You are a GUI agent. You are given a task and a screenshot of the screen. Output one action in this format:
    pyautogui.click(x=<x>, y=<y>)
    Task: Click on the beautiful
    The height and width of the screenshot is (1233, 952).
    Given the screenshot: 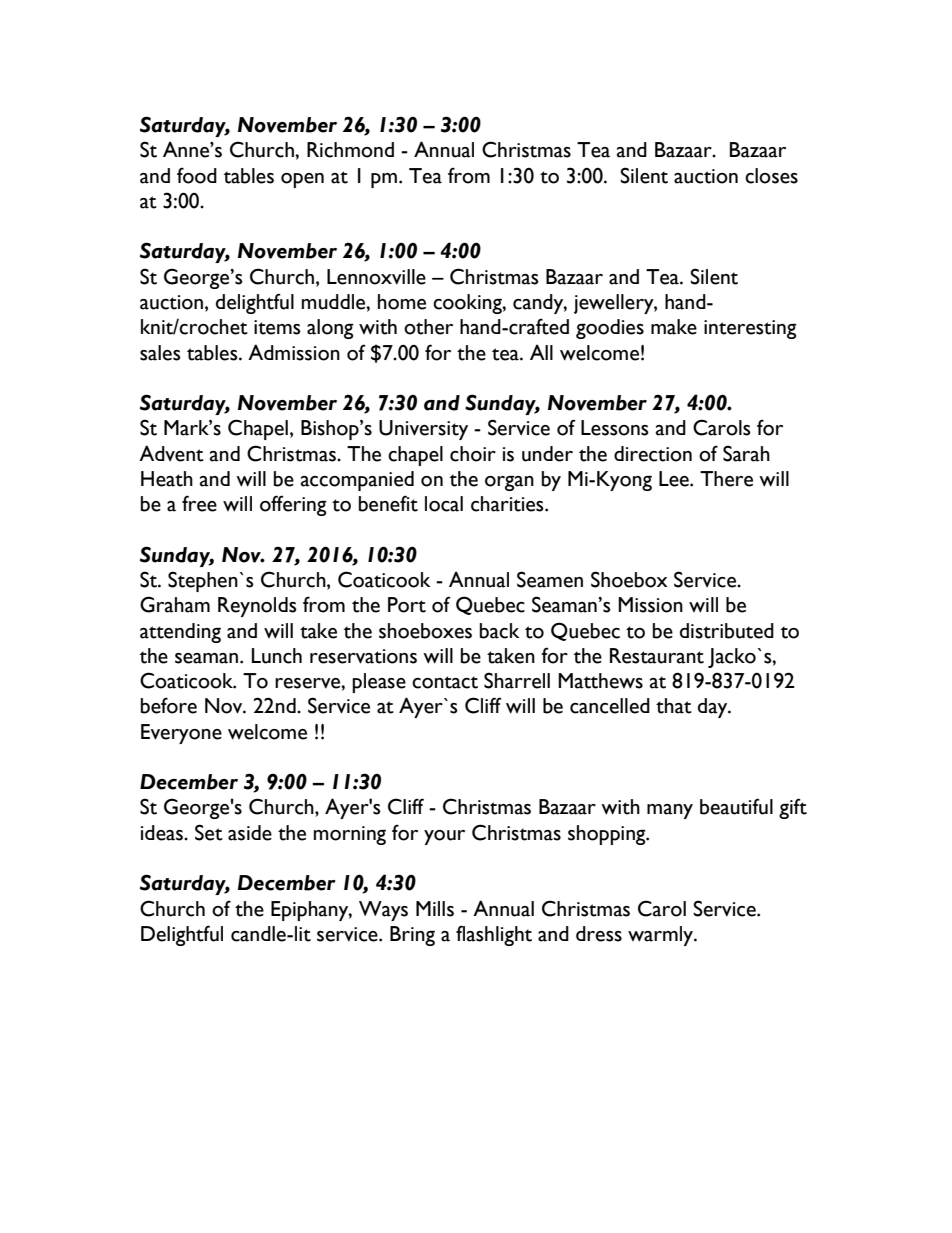 What is the action you would take?
    pyautogui.click(x=736, y=806)
